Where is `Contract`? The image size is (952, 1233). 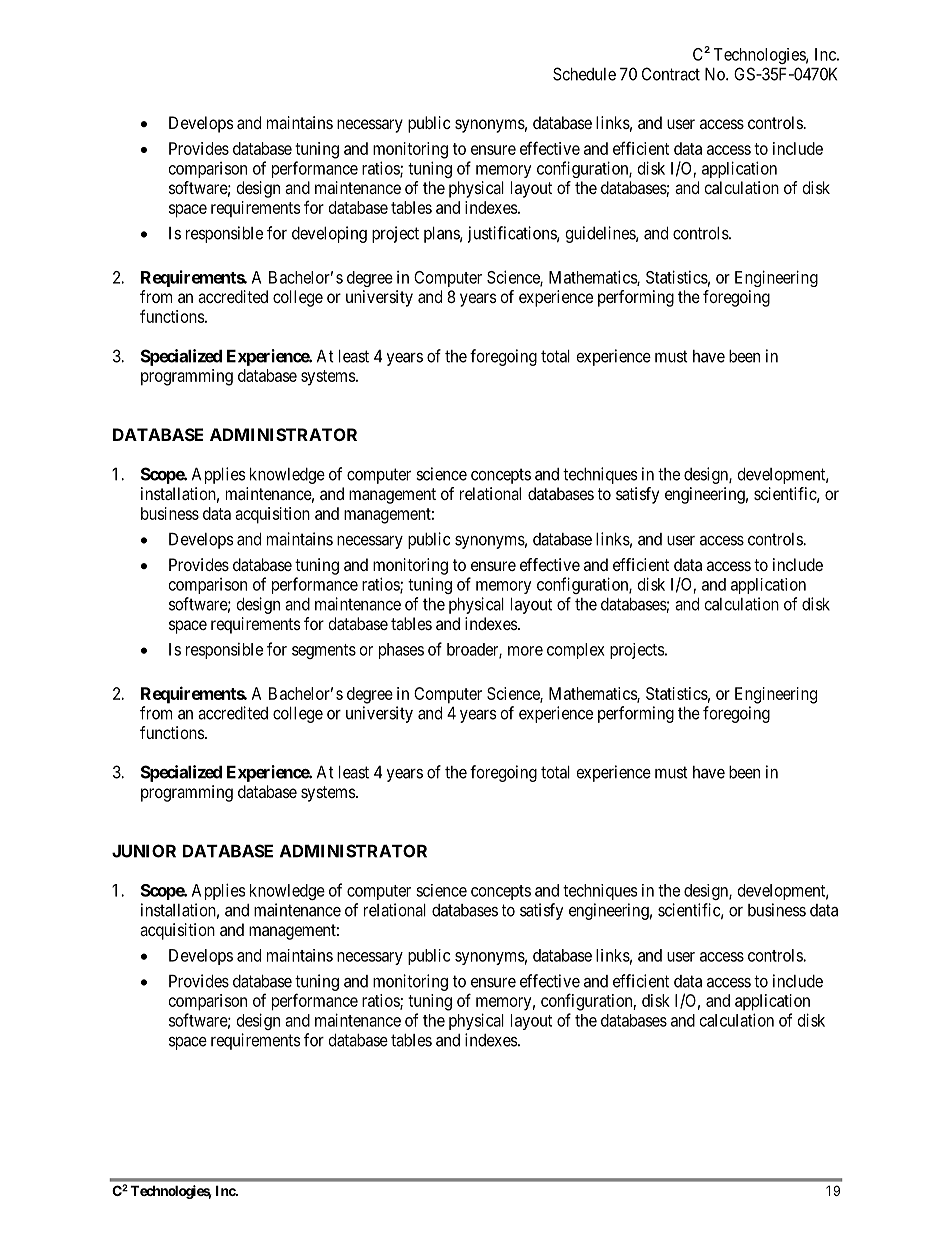 Contract is located at coordinates (671, 74).
